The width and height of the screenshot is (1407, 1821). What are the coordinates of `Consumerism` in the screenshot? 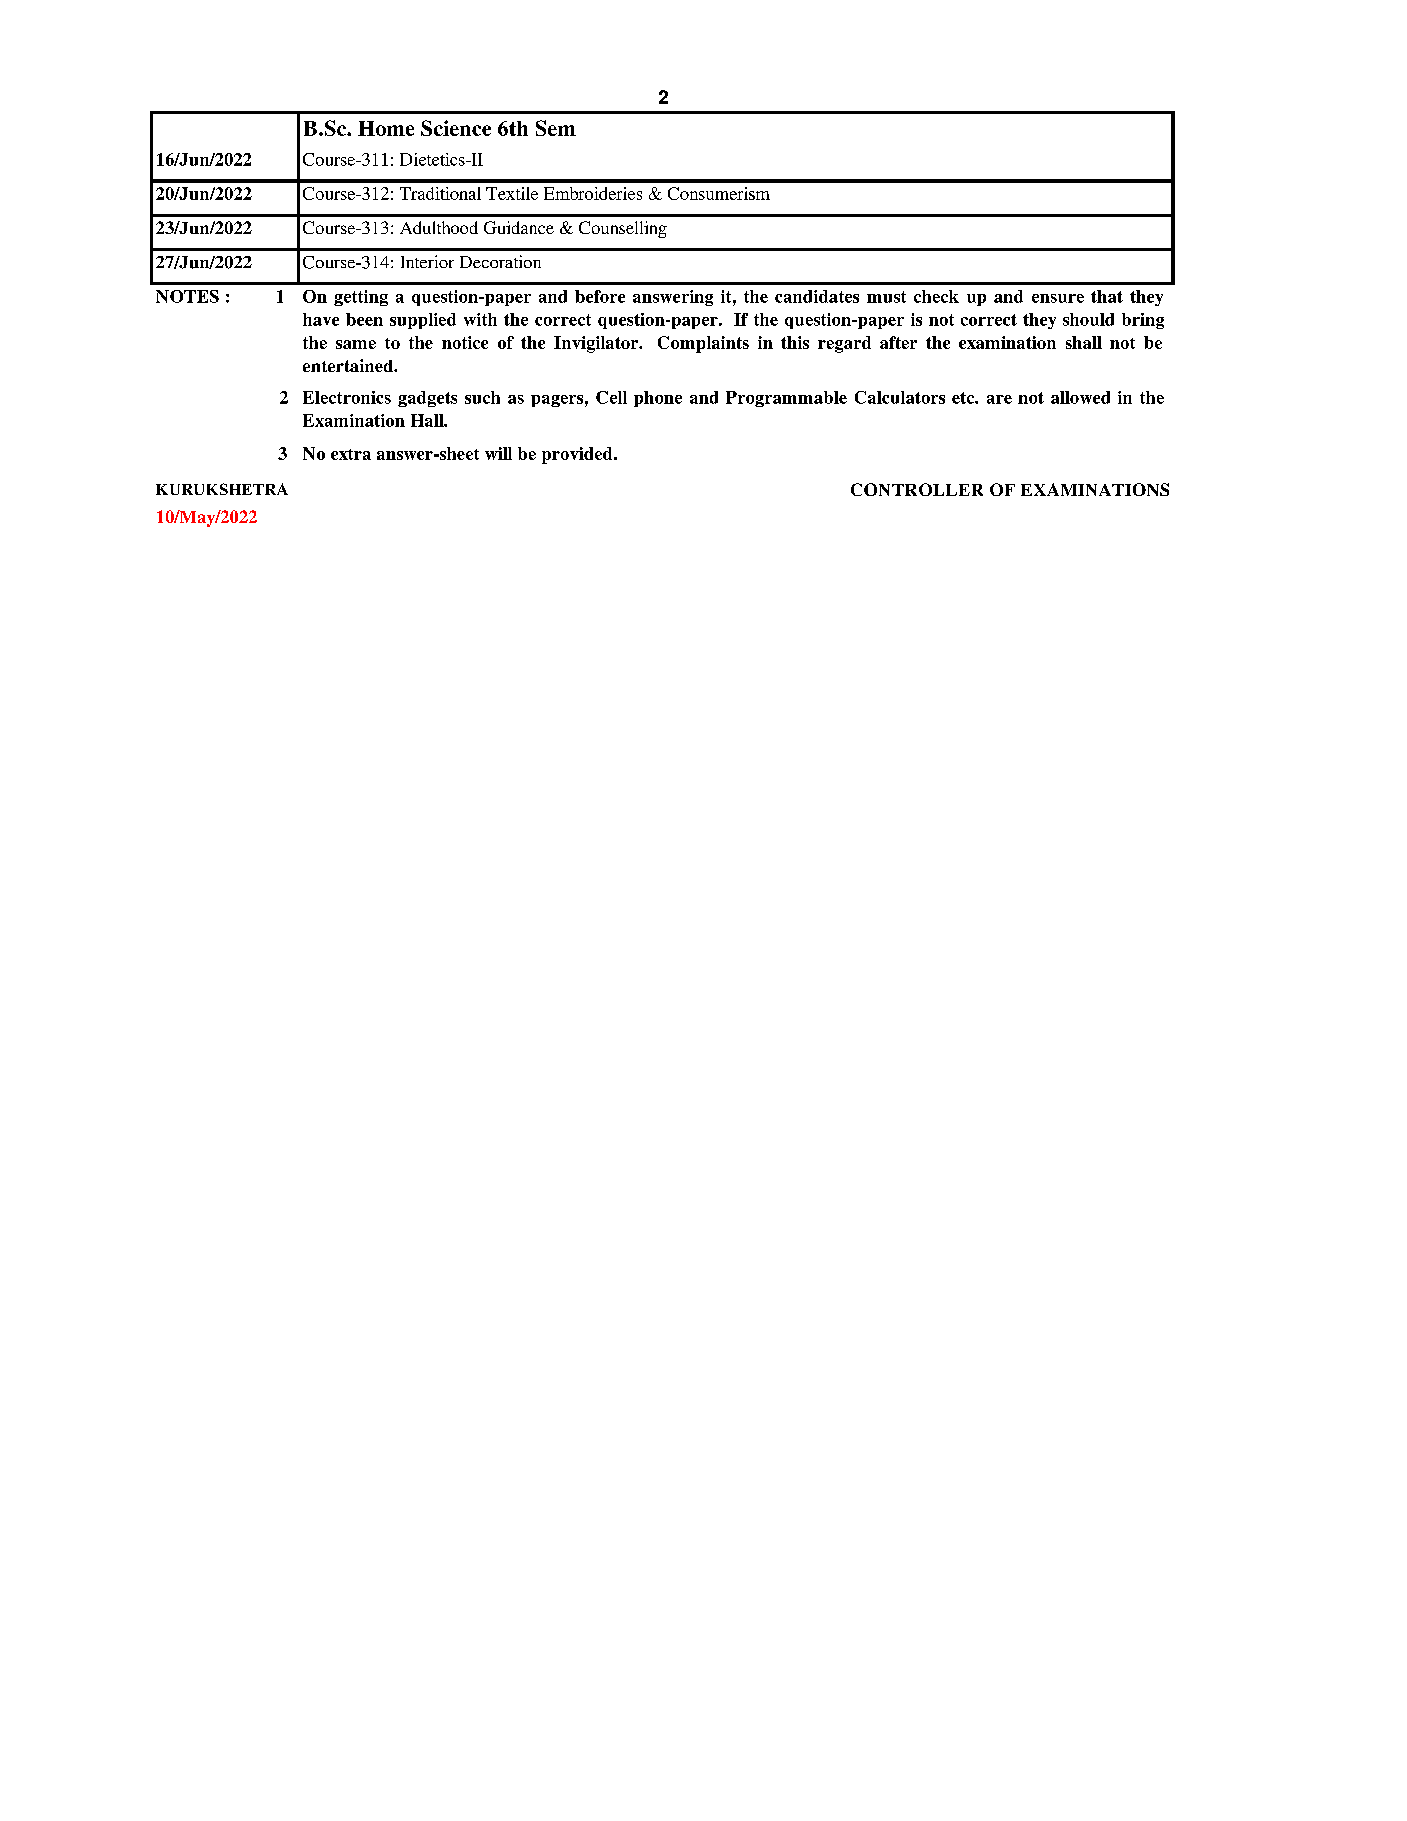 It's located at (719, 193).
